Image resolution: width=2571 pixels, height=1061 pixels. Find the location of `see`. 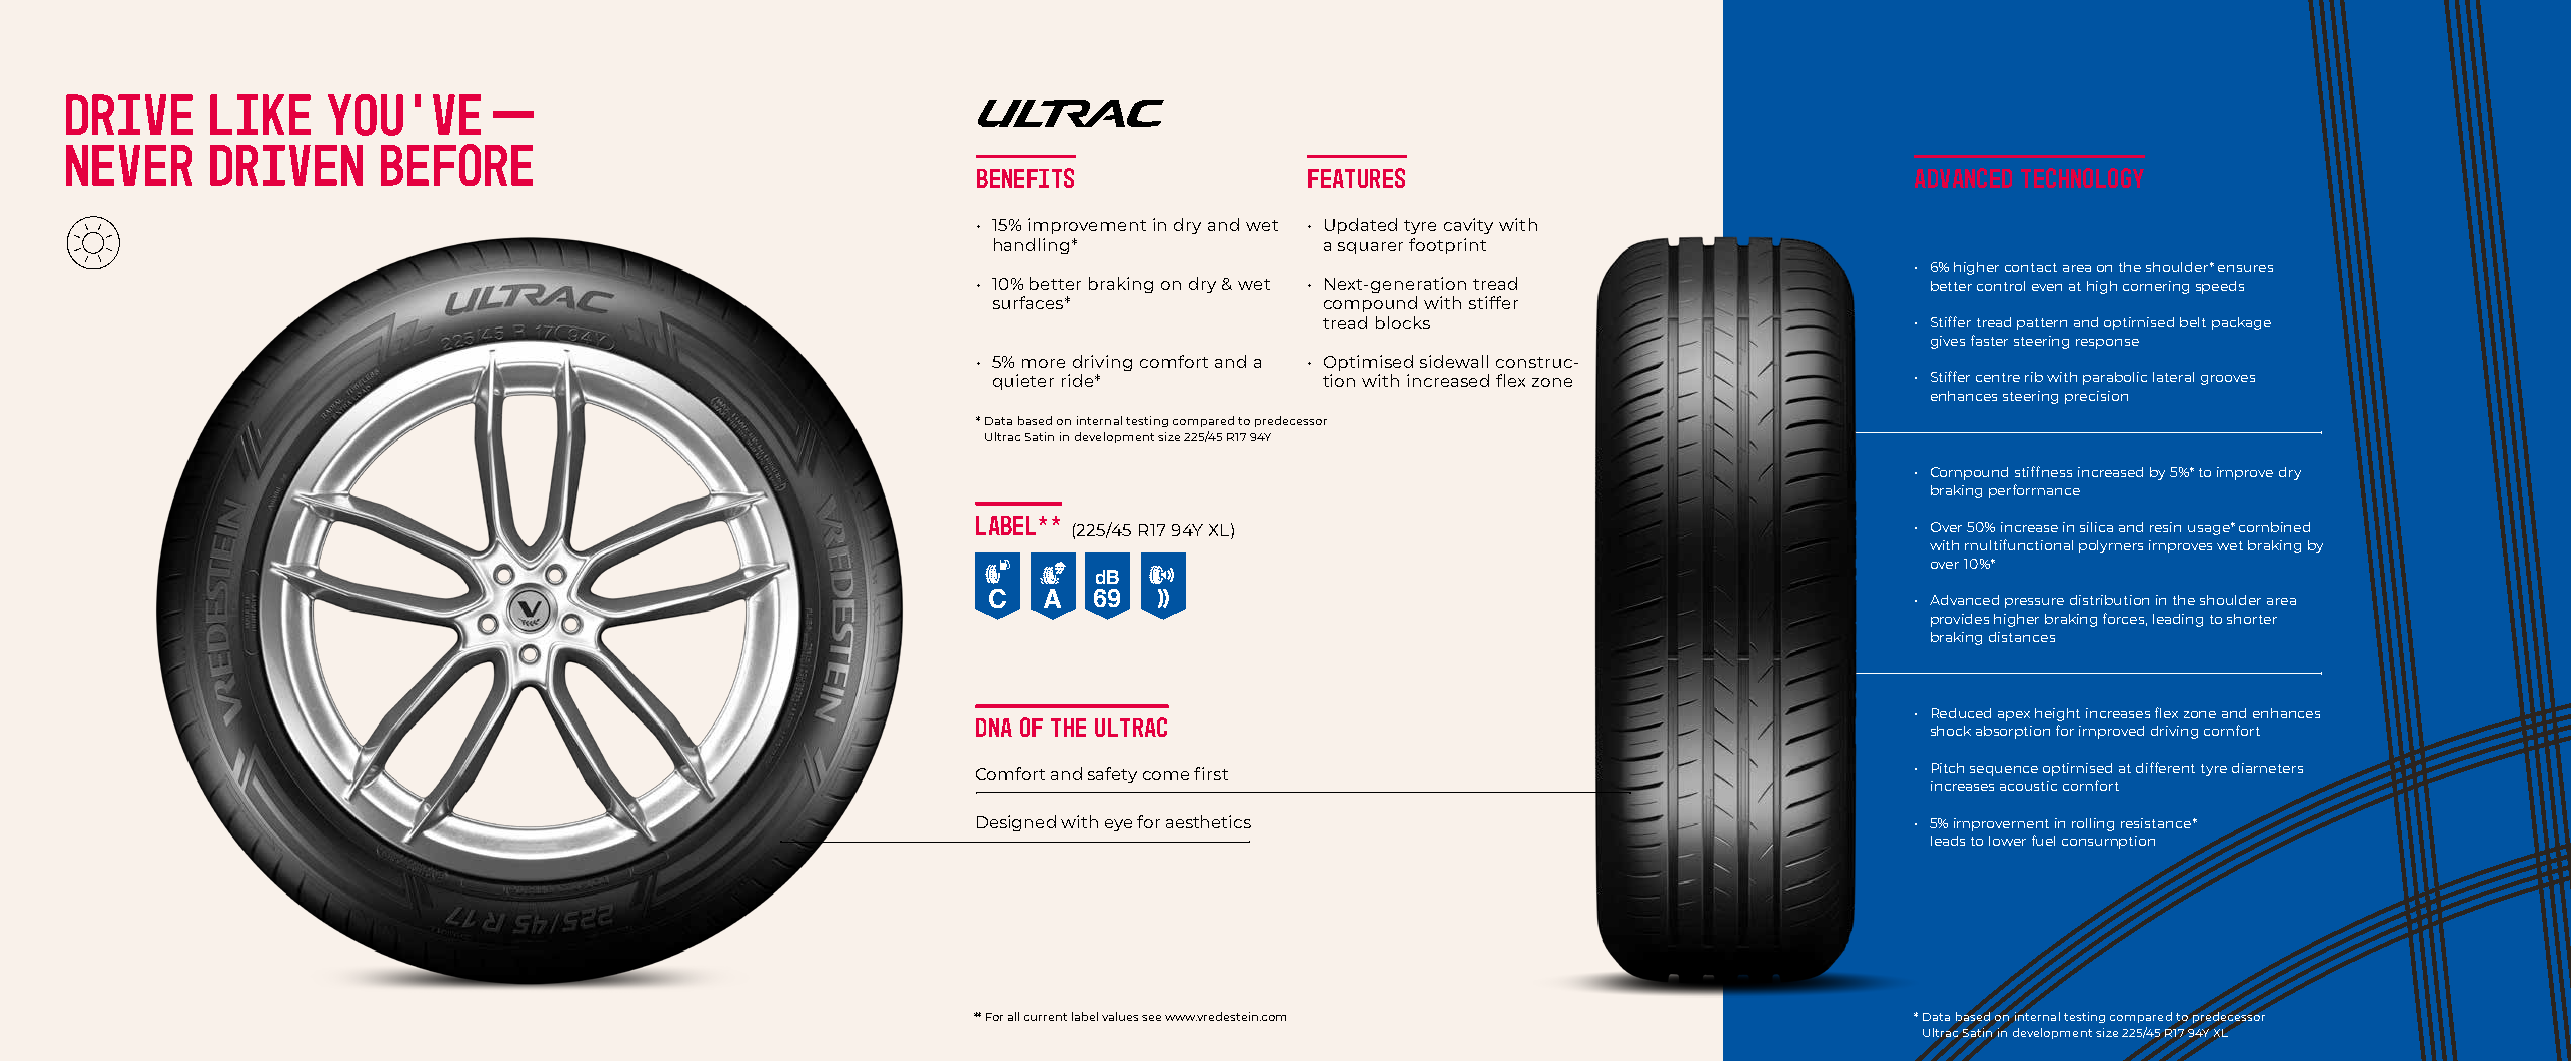

see is located at coordinates (1151, 1018).
